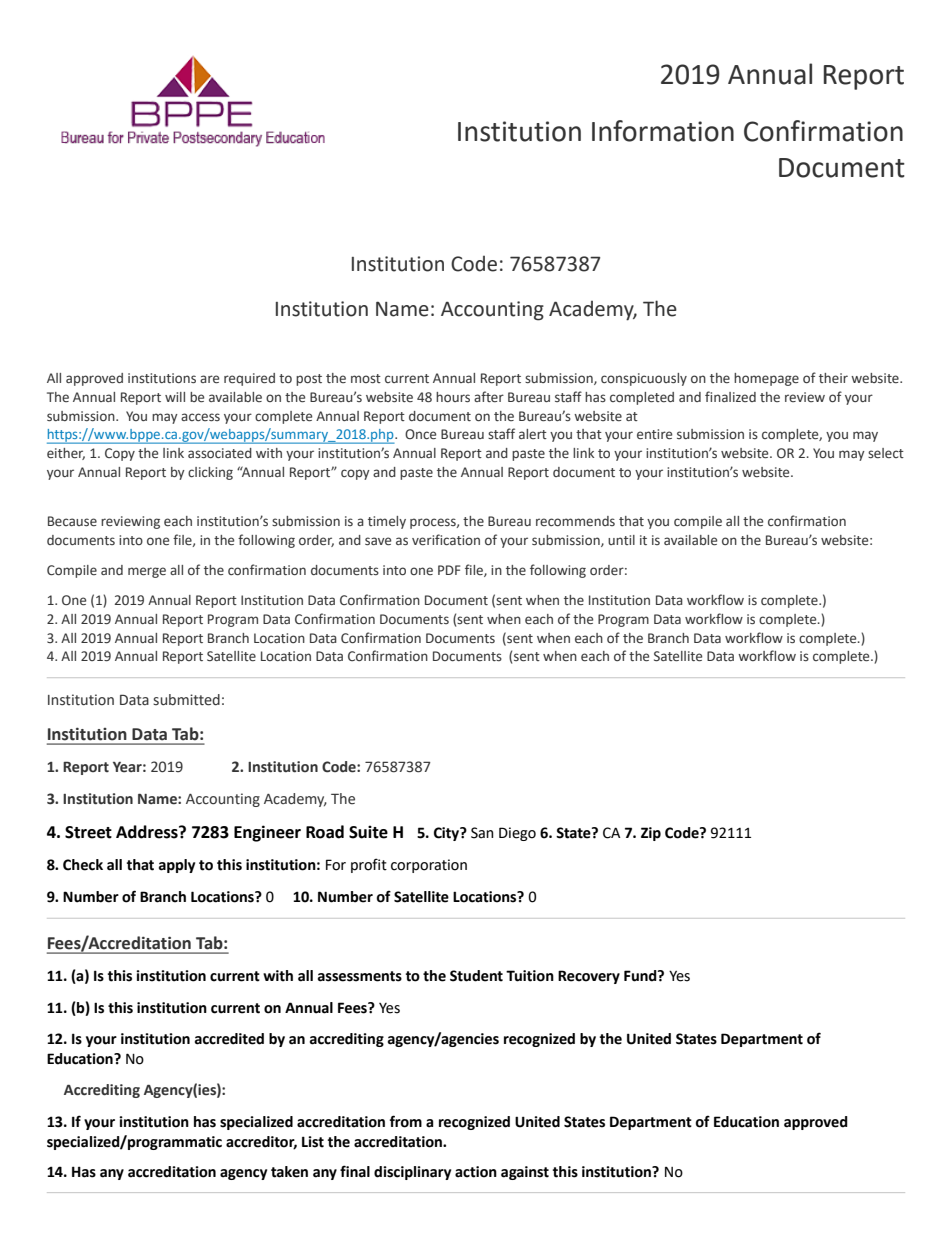  I want to click on PDF, so click(449, 570).
